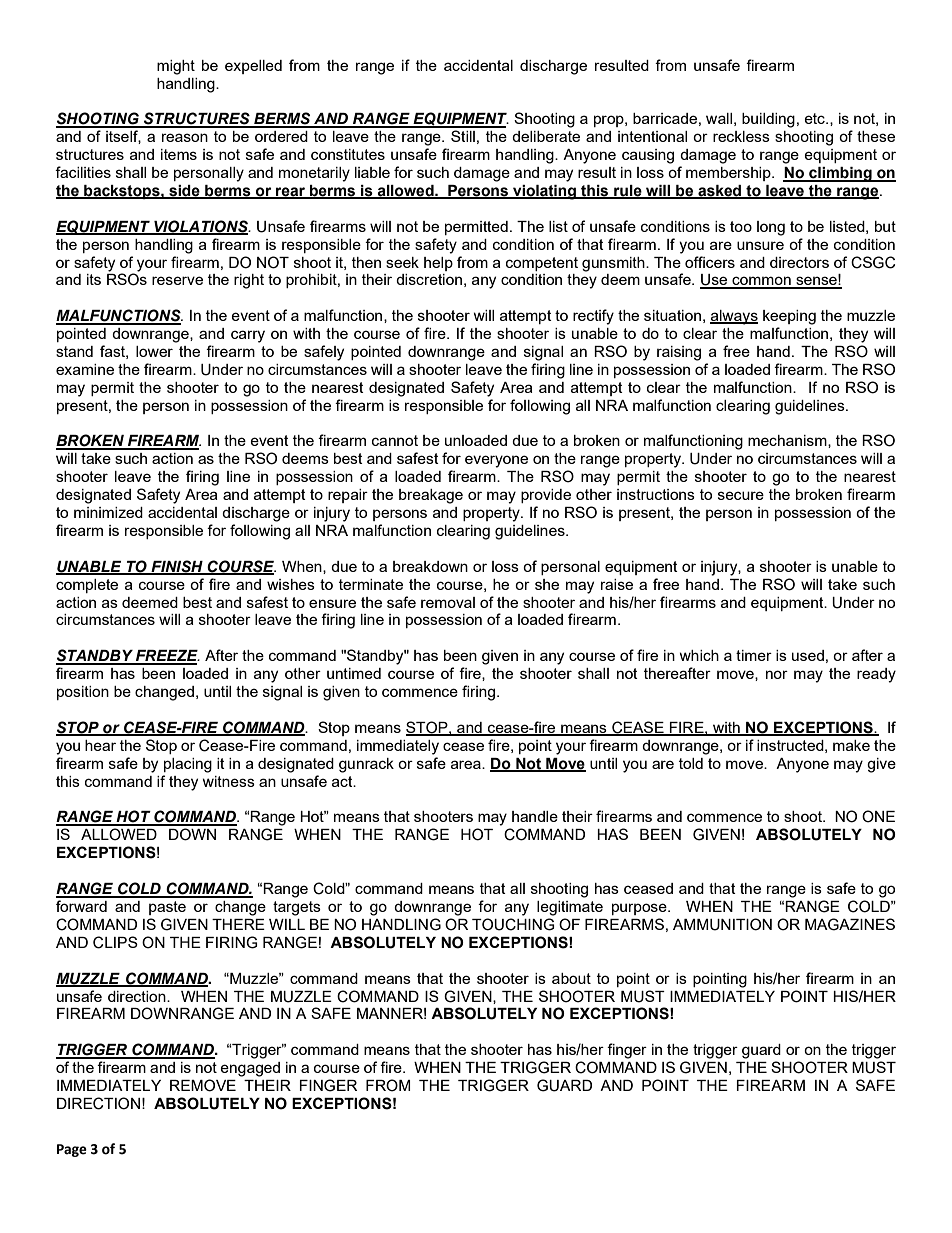 The height and width of the screenshot is (1233, 952). What do you see at coordinates (850, 924) in the screenshot?
I see `MAGAZINES` at bounding box center [850, 924].
